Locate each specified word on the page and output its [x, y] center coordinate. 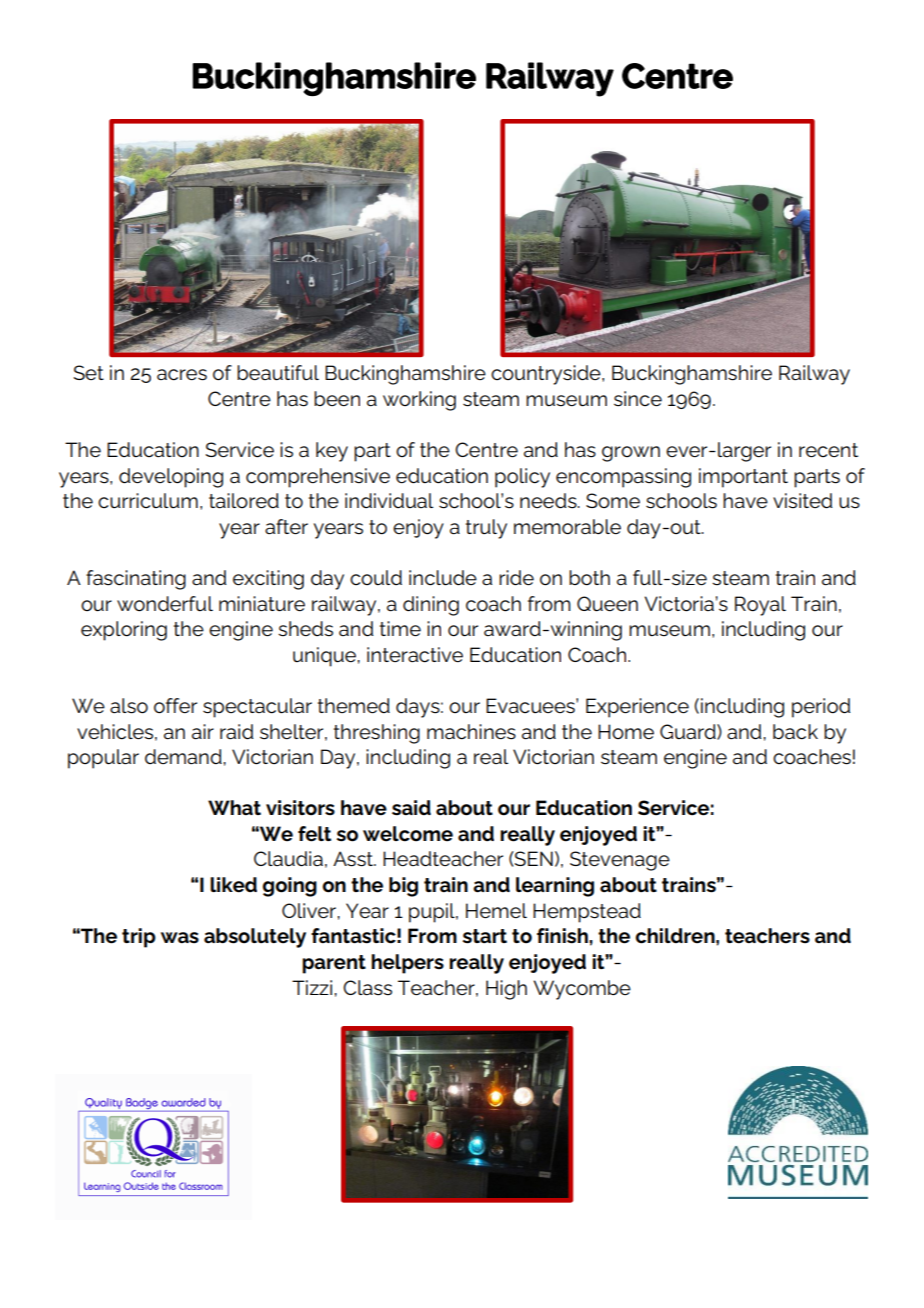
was [180, 938]
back [795, 732]
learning [555, 887]
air [203, 732]
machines [471, 732]
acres [182, 375]
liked [233, 885]
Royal [760, 606]
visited [802, 501]
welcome [408, 834]
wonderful [165, 604]
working [419, 401]
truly [486, 529]
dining [431, 606]
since [638, 399]
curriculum [148, 500]
